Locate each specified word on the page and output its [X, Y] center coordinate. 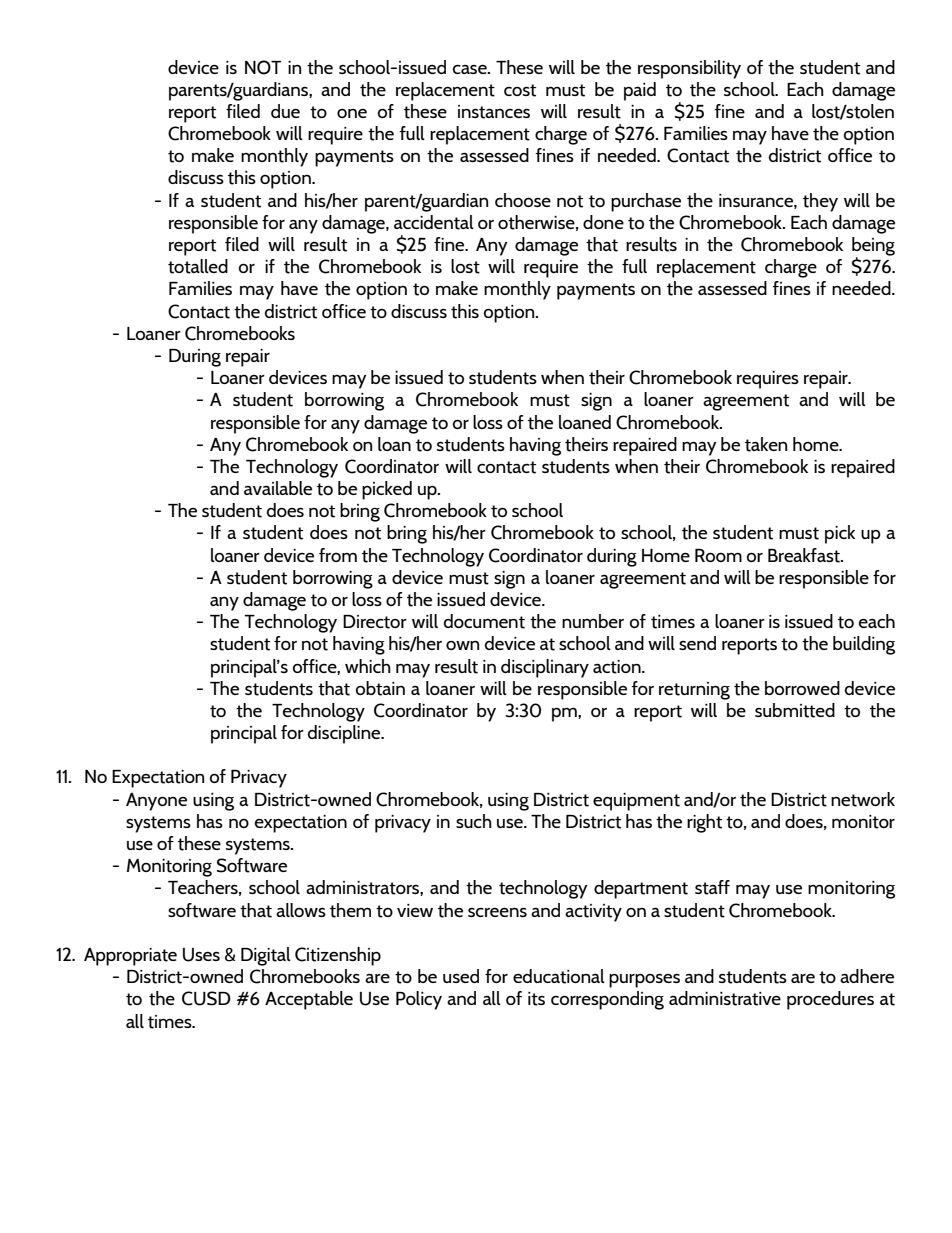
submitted [795, 710]
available [278, 488]
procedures [830, 1000]
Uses [201, 955]
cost [520, 90]
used [461, 976]
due [285, 111]
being [873, 247]
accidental [434, 222]
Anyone [156, 802]
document [484, 621]
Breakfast [805, 555]
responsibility [689, 69]
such [474, 821]
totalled [198, 266]
